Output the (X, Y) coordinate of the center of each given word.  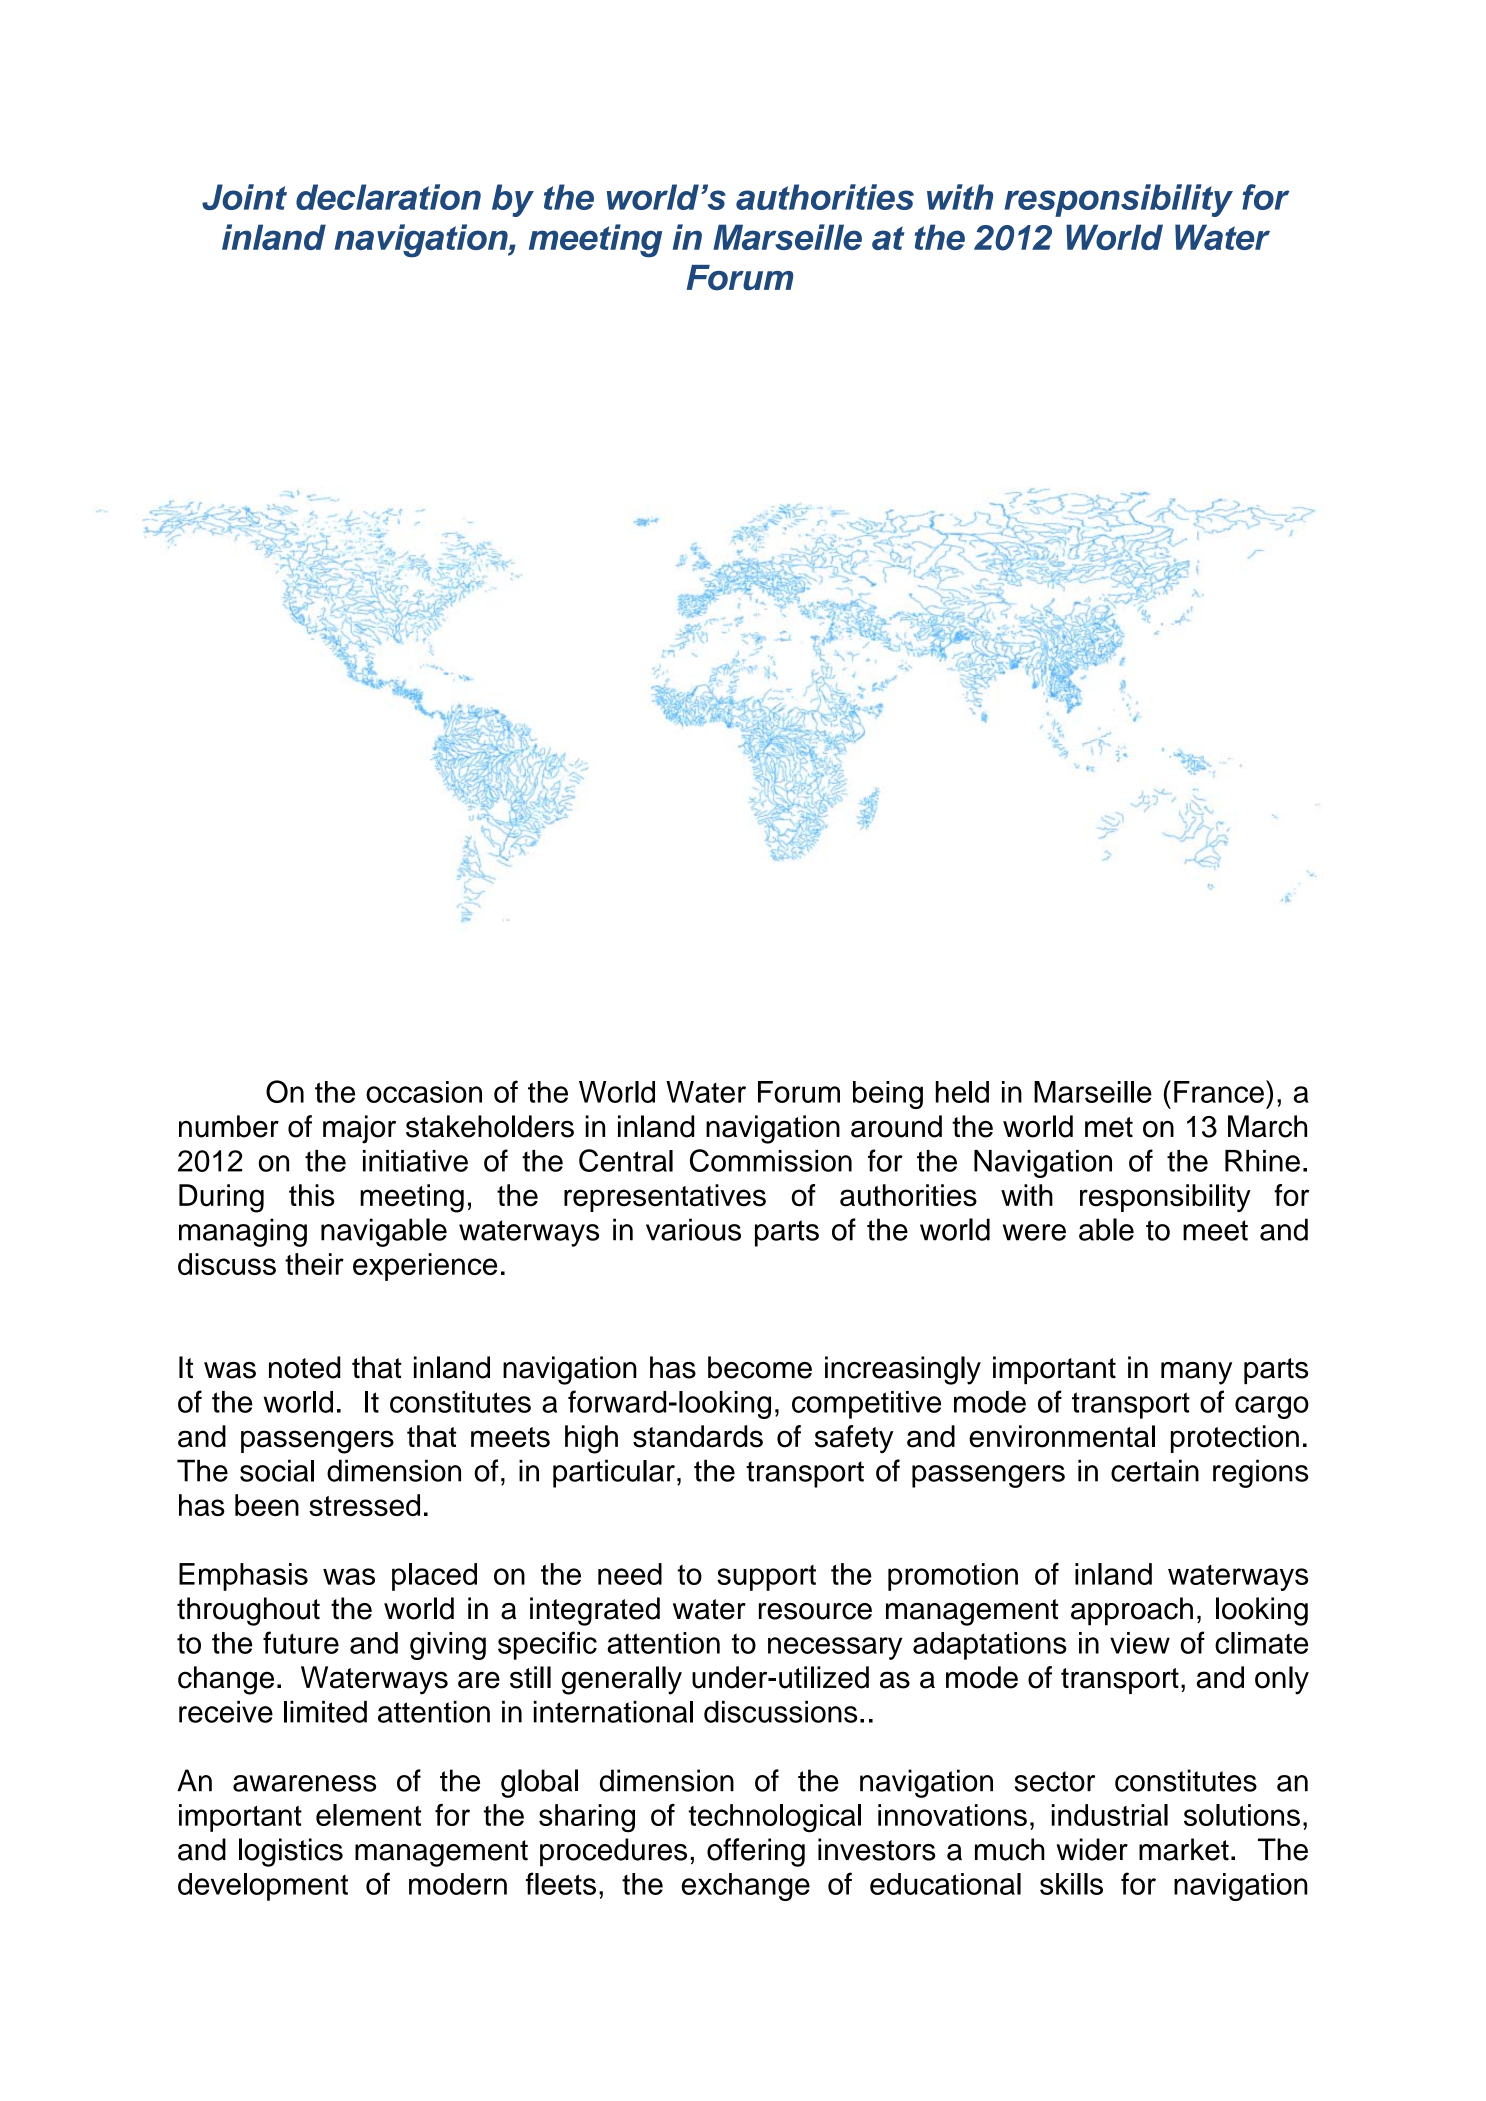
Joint (244, 197)
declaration (388, 197)
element (368, 1815)
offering (756, 1852)
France (1219, 1092)
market (1184, 1849)
